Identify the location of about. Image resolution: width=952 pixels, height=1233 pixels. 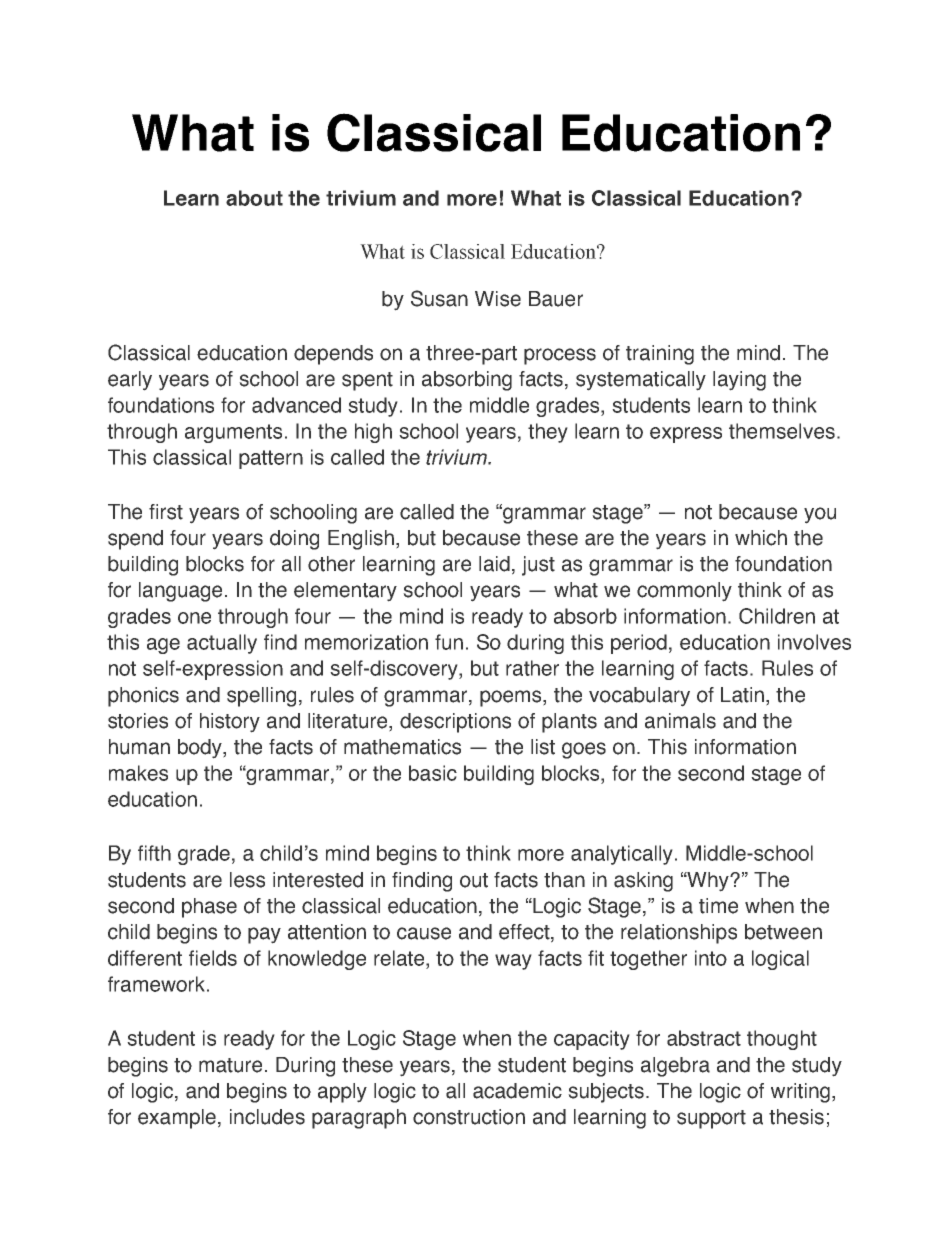
(254, 198).
